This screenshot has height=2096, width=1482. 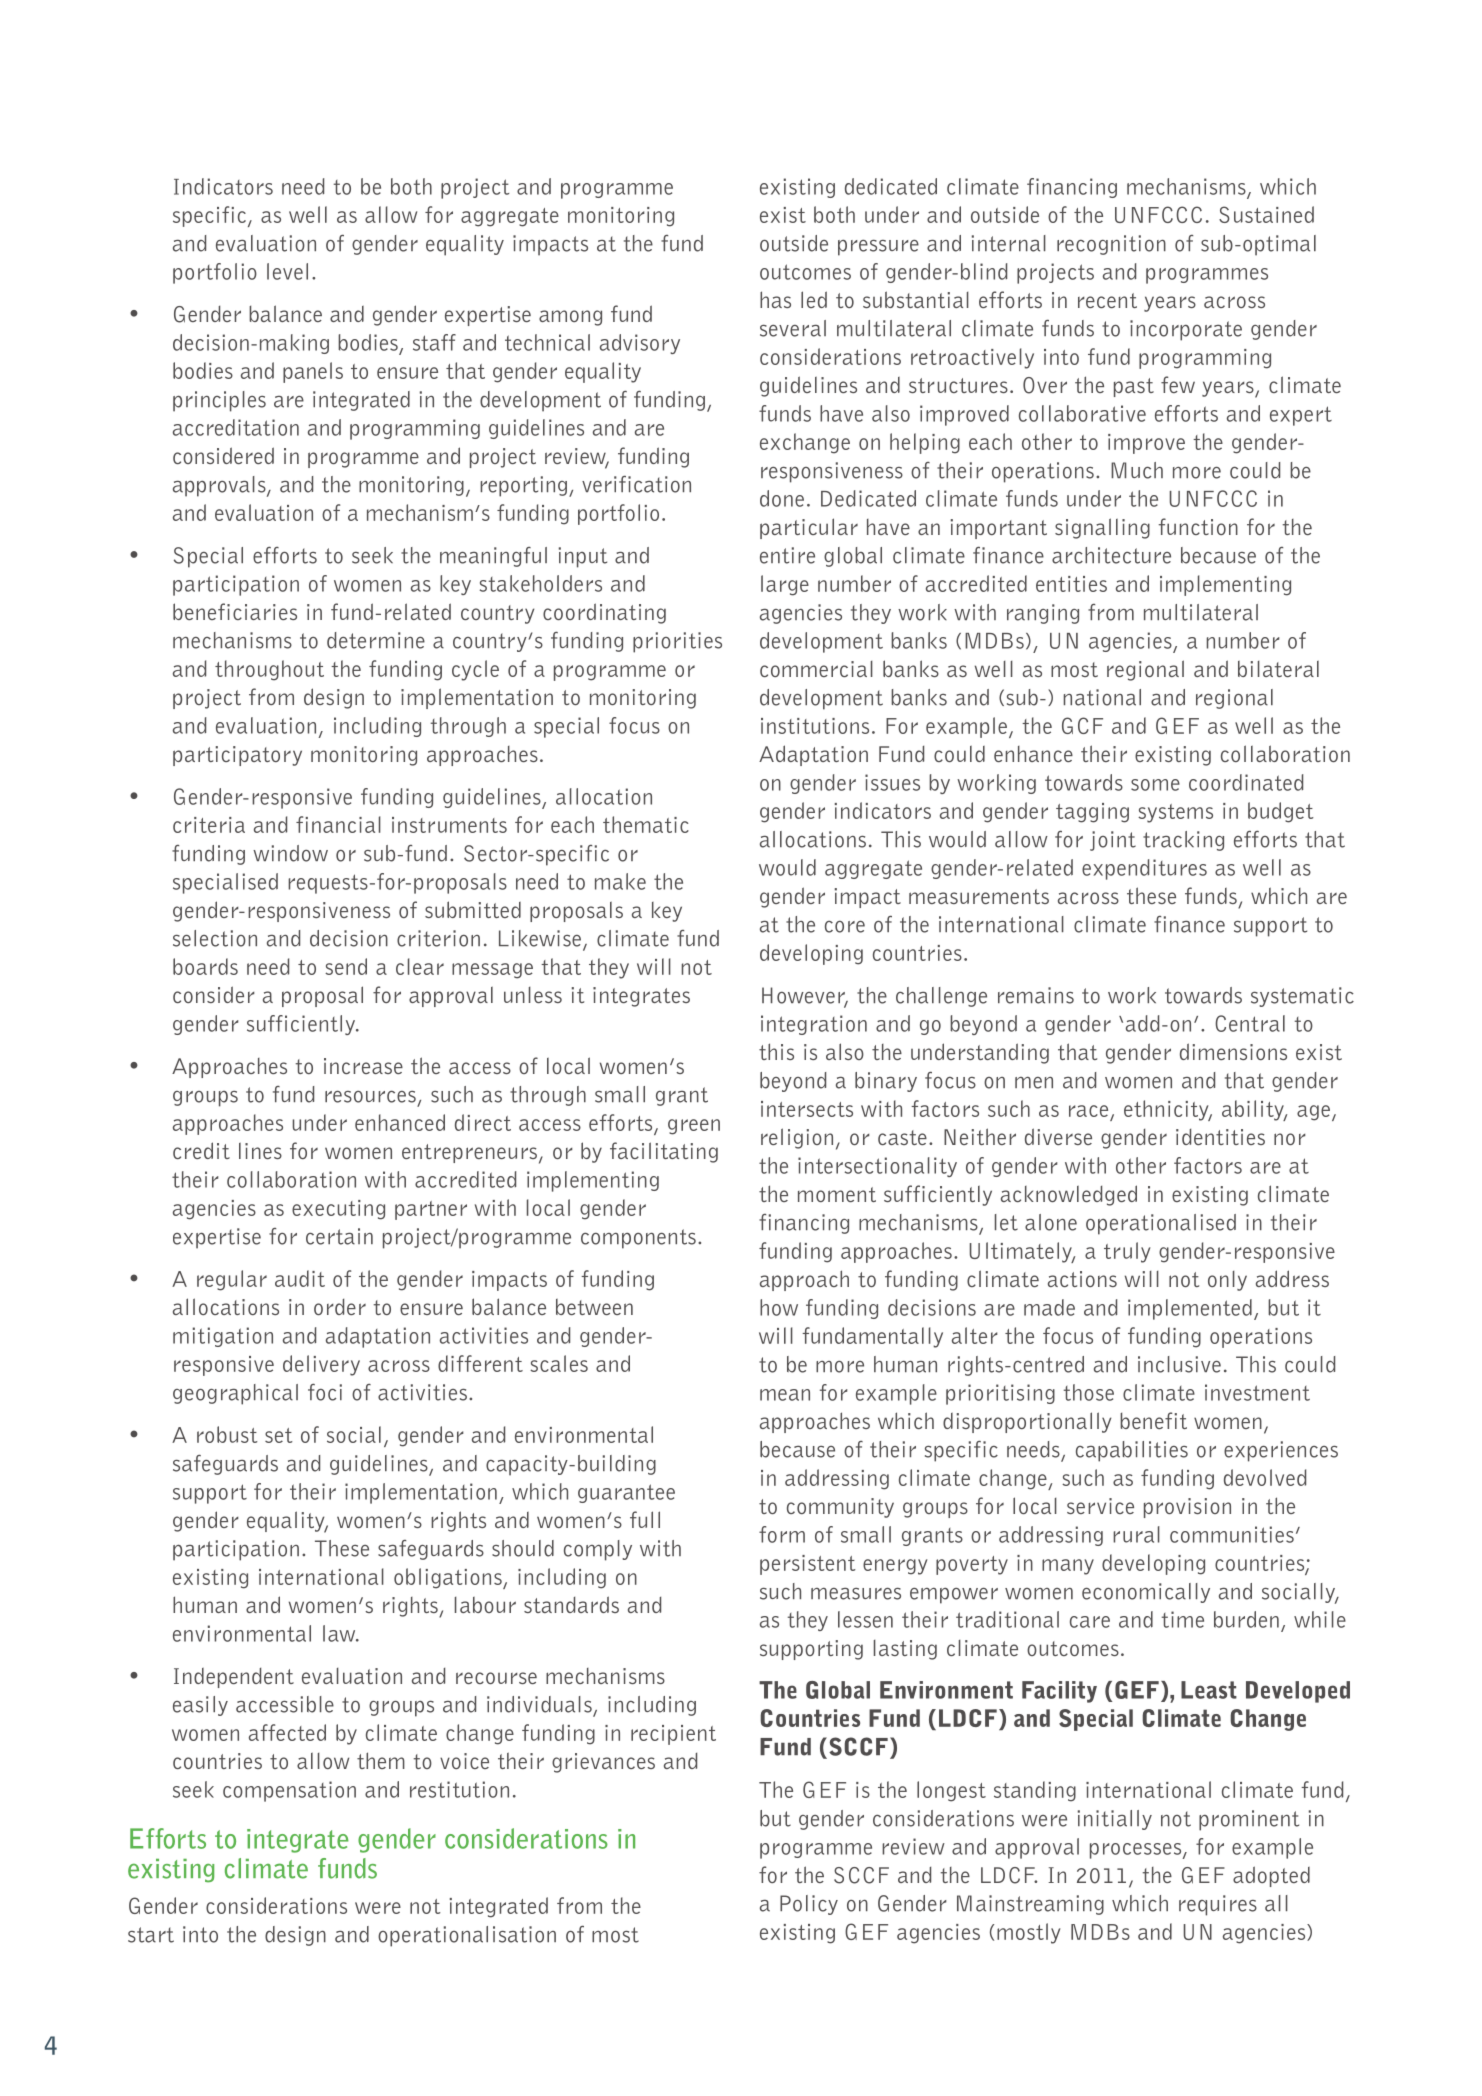 What do you see at coordinates (278, 1435) in the screenshot?
I see `set` at bounding box center [278, 1435].
